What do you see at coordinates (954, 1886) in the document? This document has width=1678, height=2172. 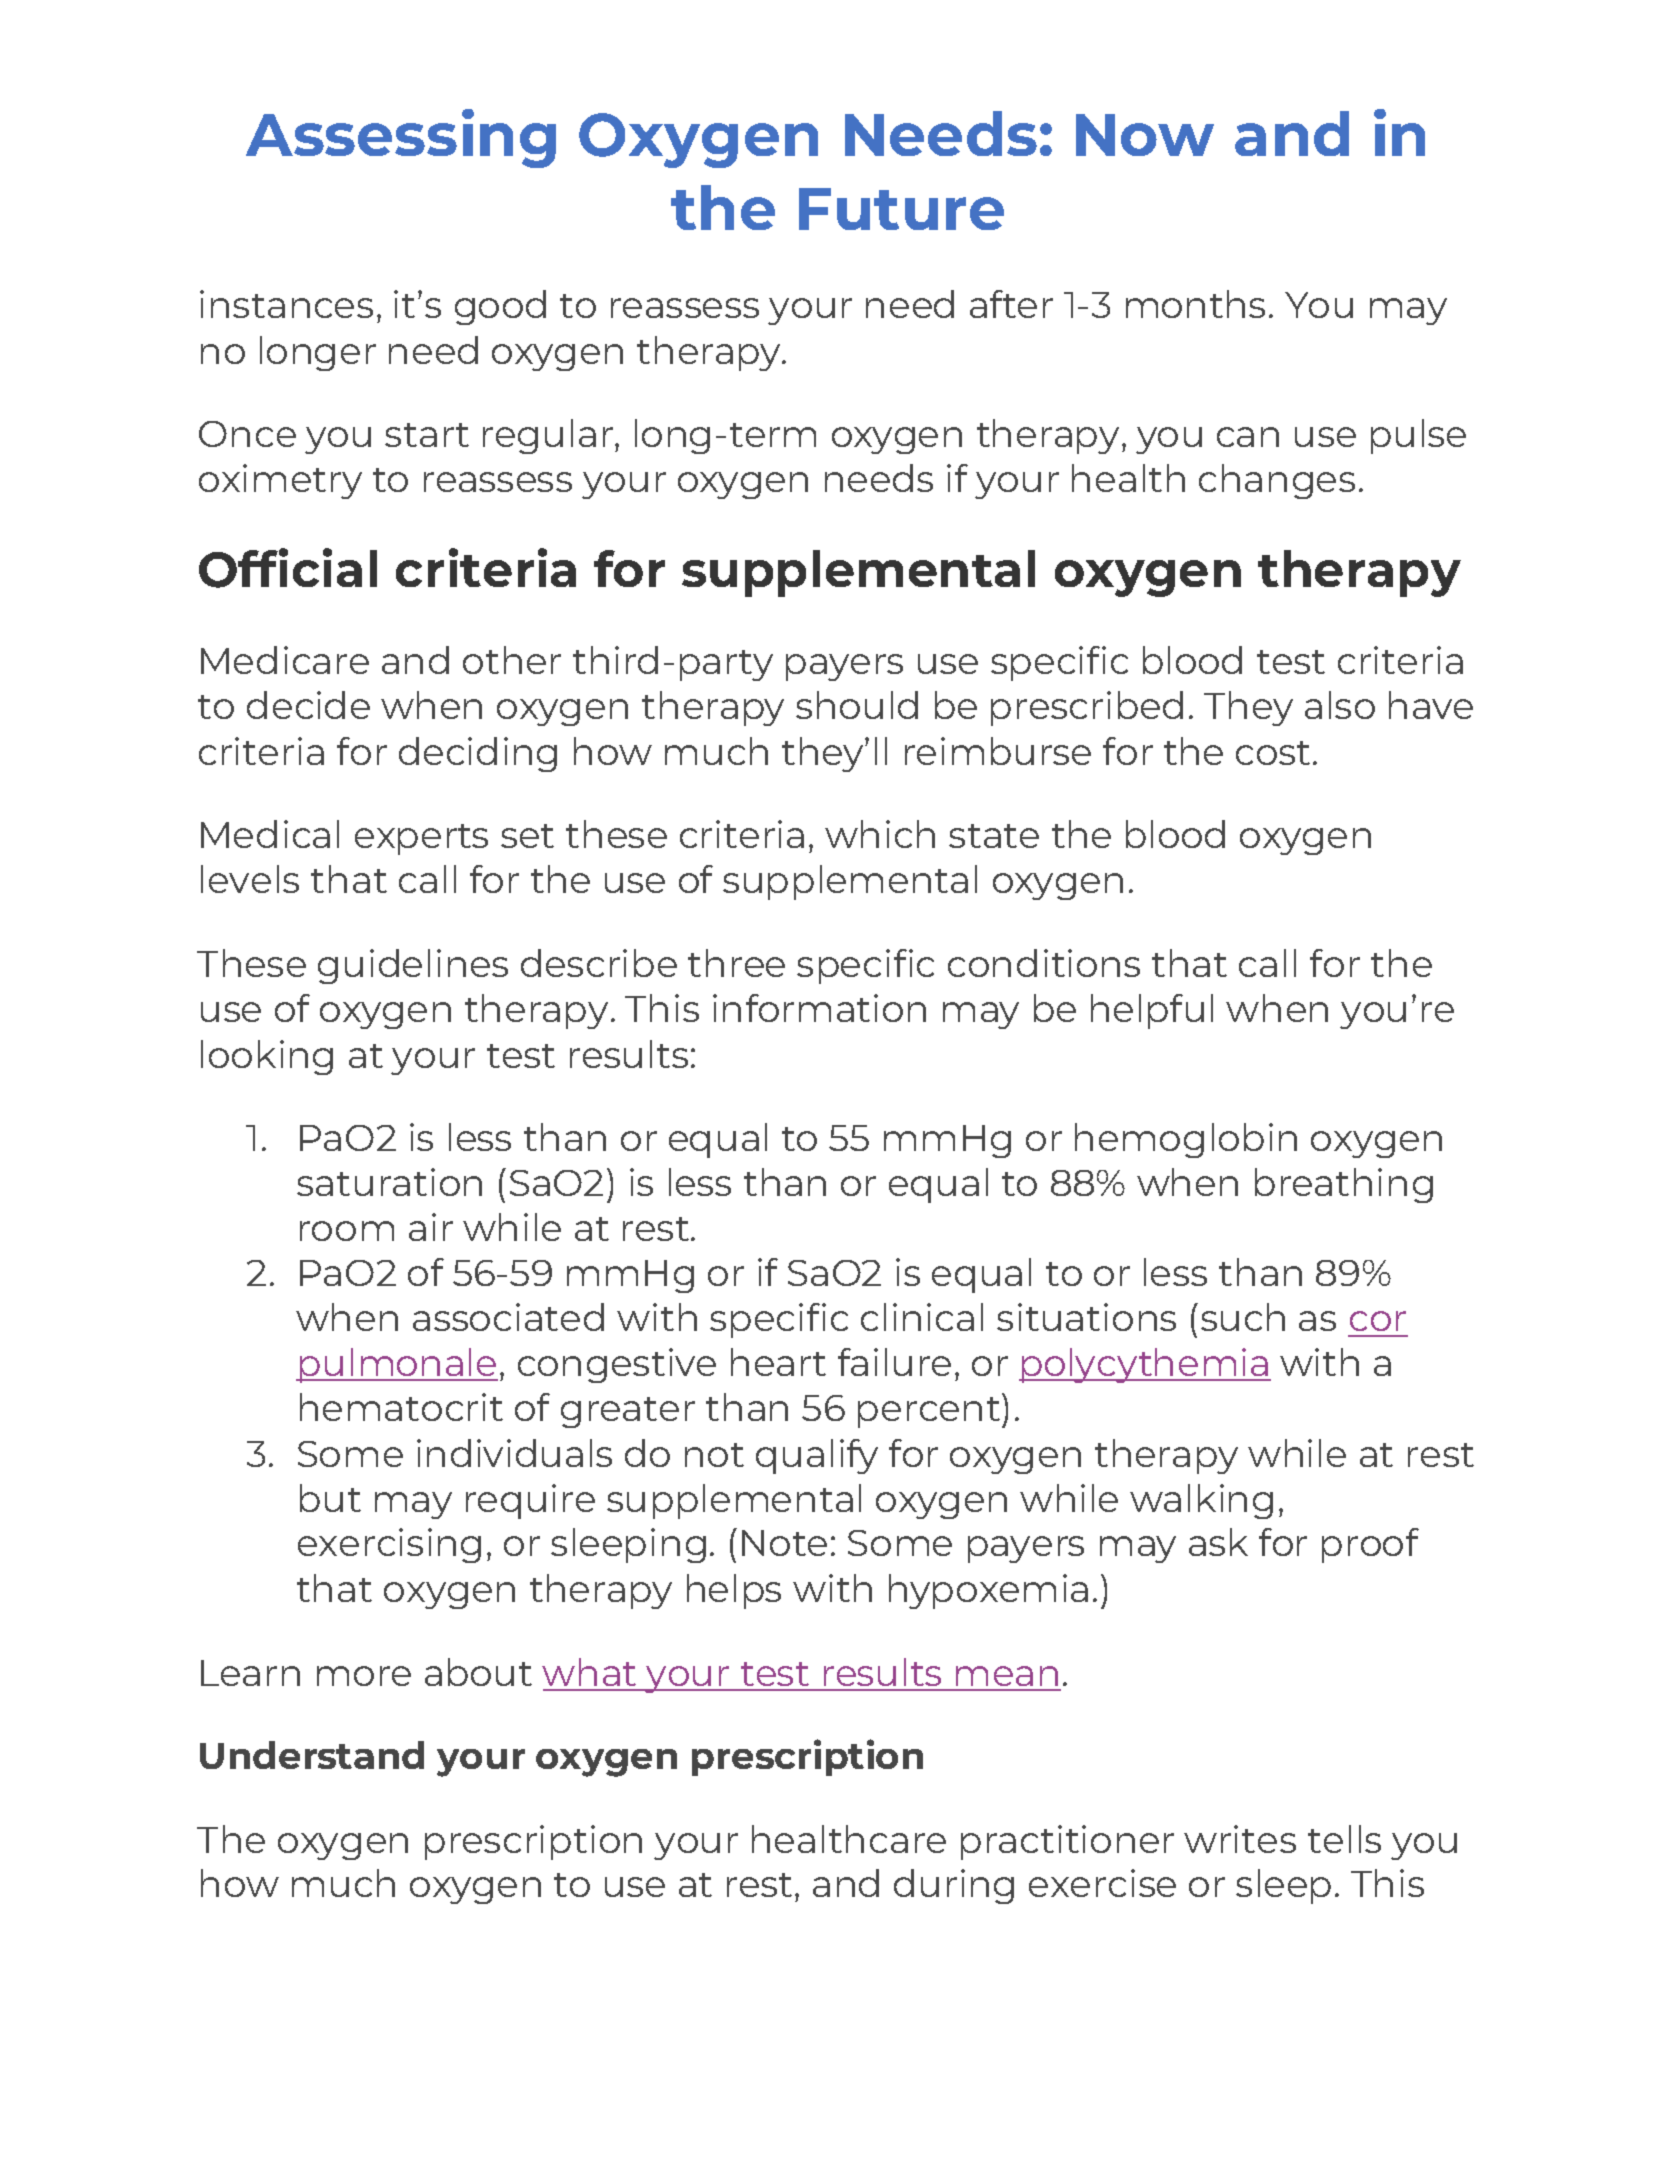 I see `during` at bounding box center [954, 1886].
